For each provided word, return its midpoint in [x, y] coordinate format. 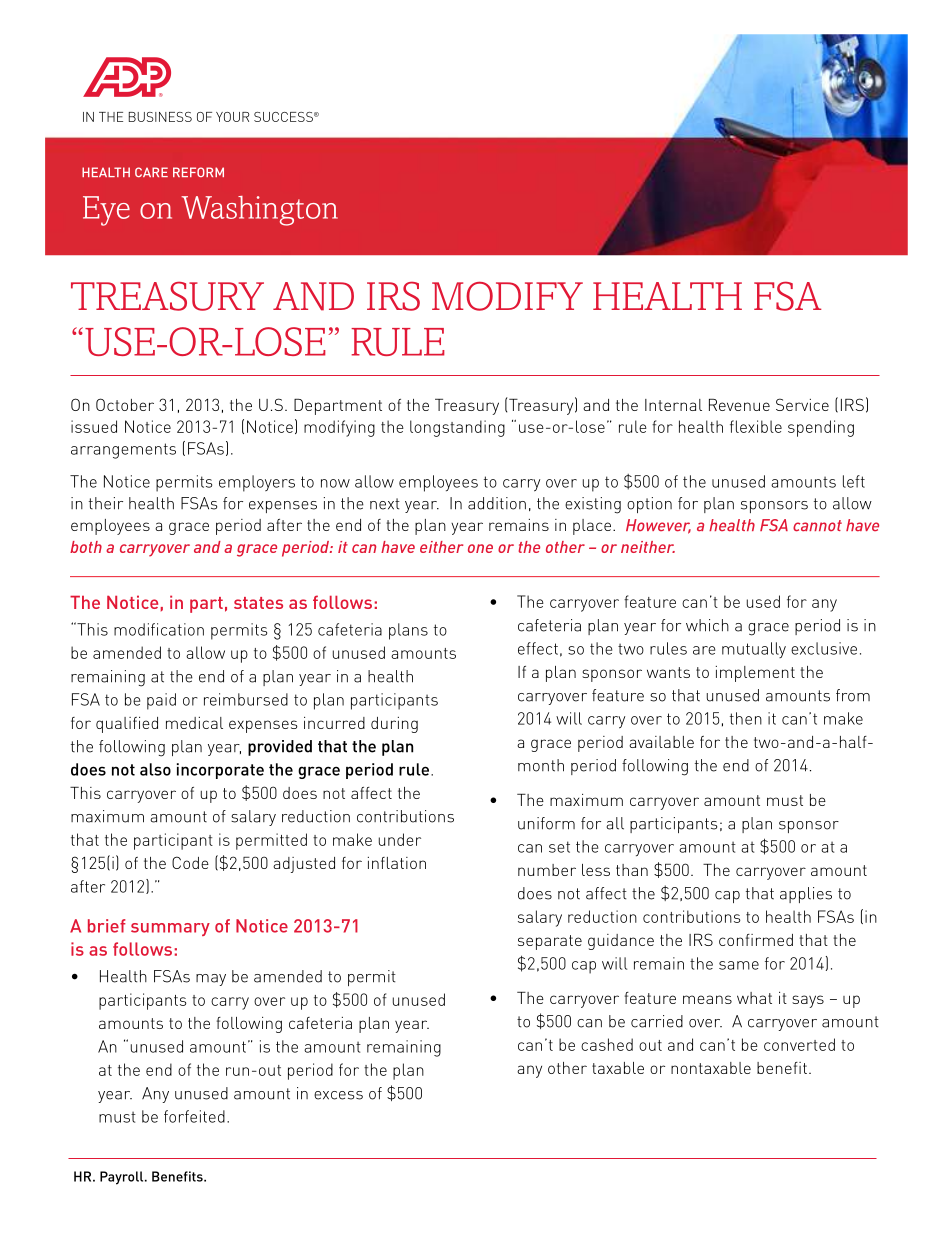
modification [159, 629]
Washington [259, 211]
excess [338, 1095]
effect [538, 648]
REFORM [198, 172]
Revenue [739, 405]
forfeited [194, 1116]
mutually [754, 650]
